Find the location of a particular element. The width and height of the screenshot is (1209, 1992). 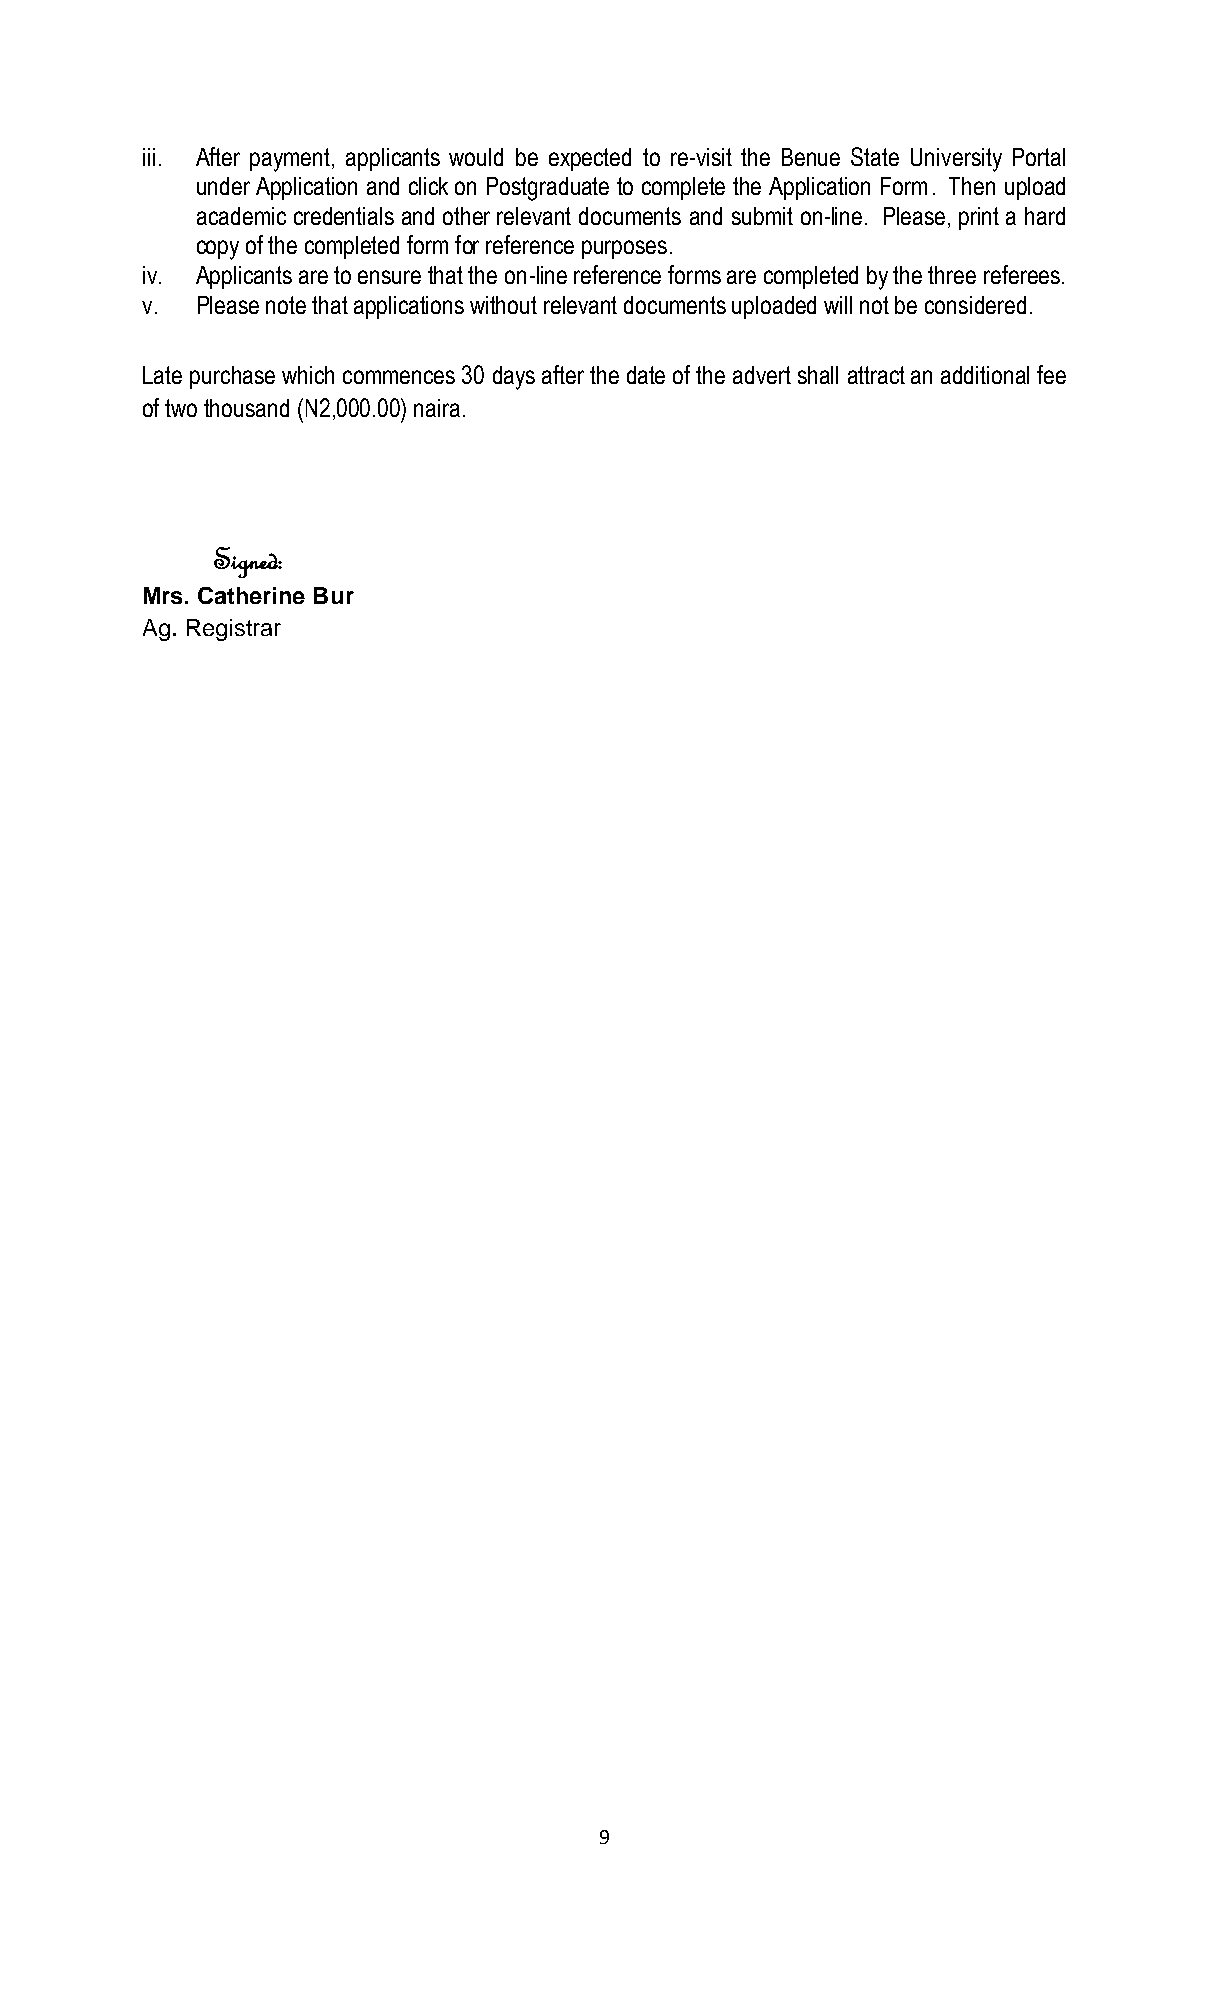

note is located at coordinates (286, 305).
